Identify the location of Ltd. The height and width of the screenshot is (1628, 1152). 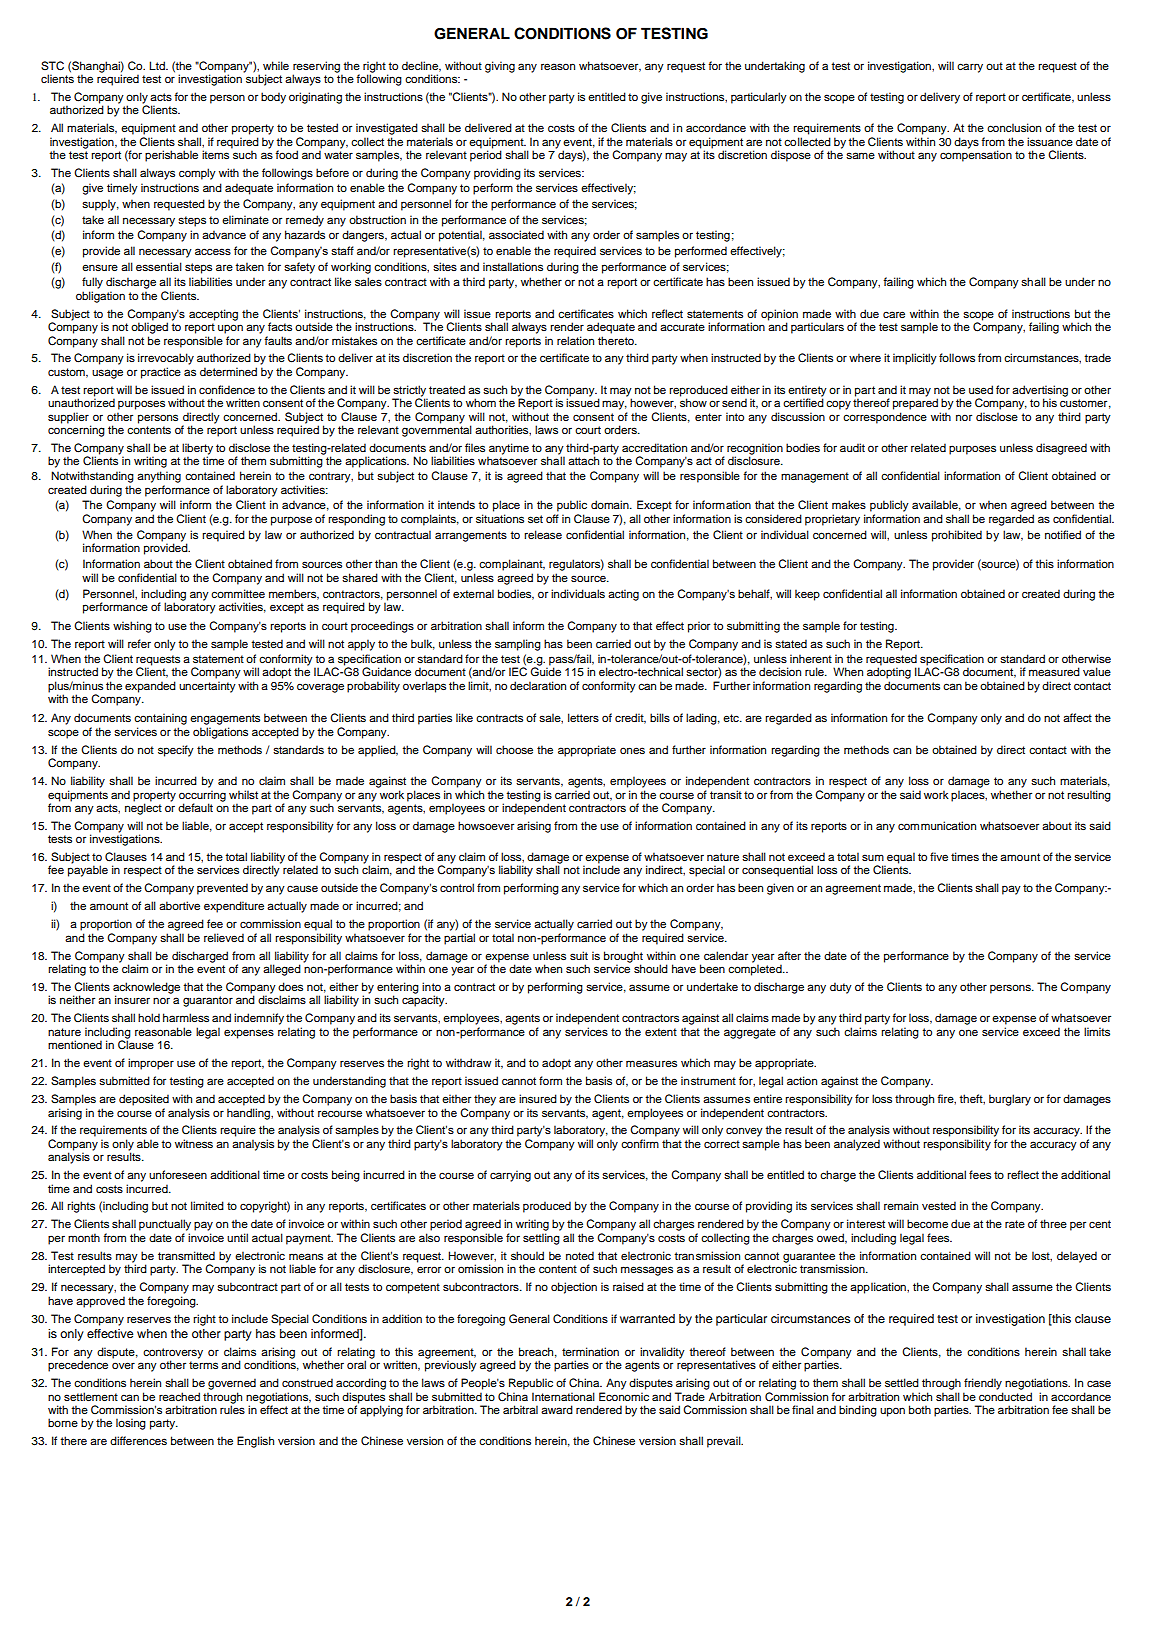
(158, 65).
